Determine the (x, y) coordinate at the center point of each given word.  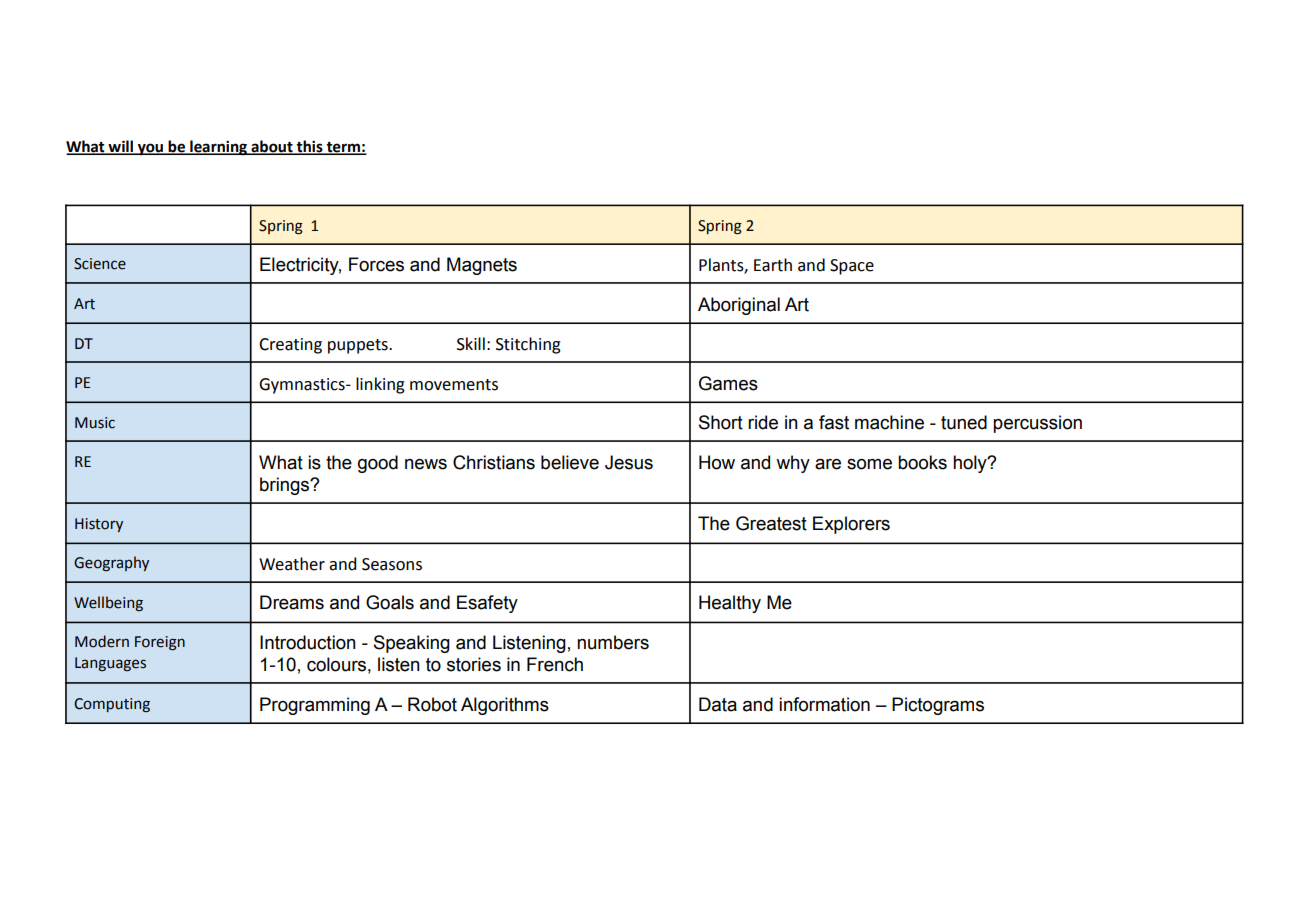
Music (95, 423)
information (824, 704)
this (310, 147)
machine (889, 422)
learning (218, 148)
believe (570, 462)
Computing (112, 705)
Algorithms (505, 706)
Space (852, 267)
